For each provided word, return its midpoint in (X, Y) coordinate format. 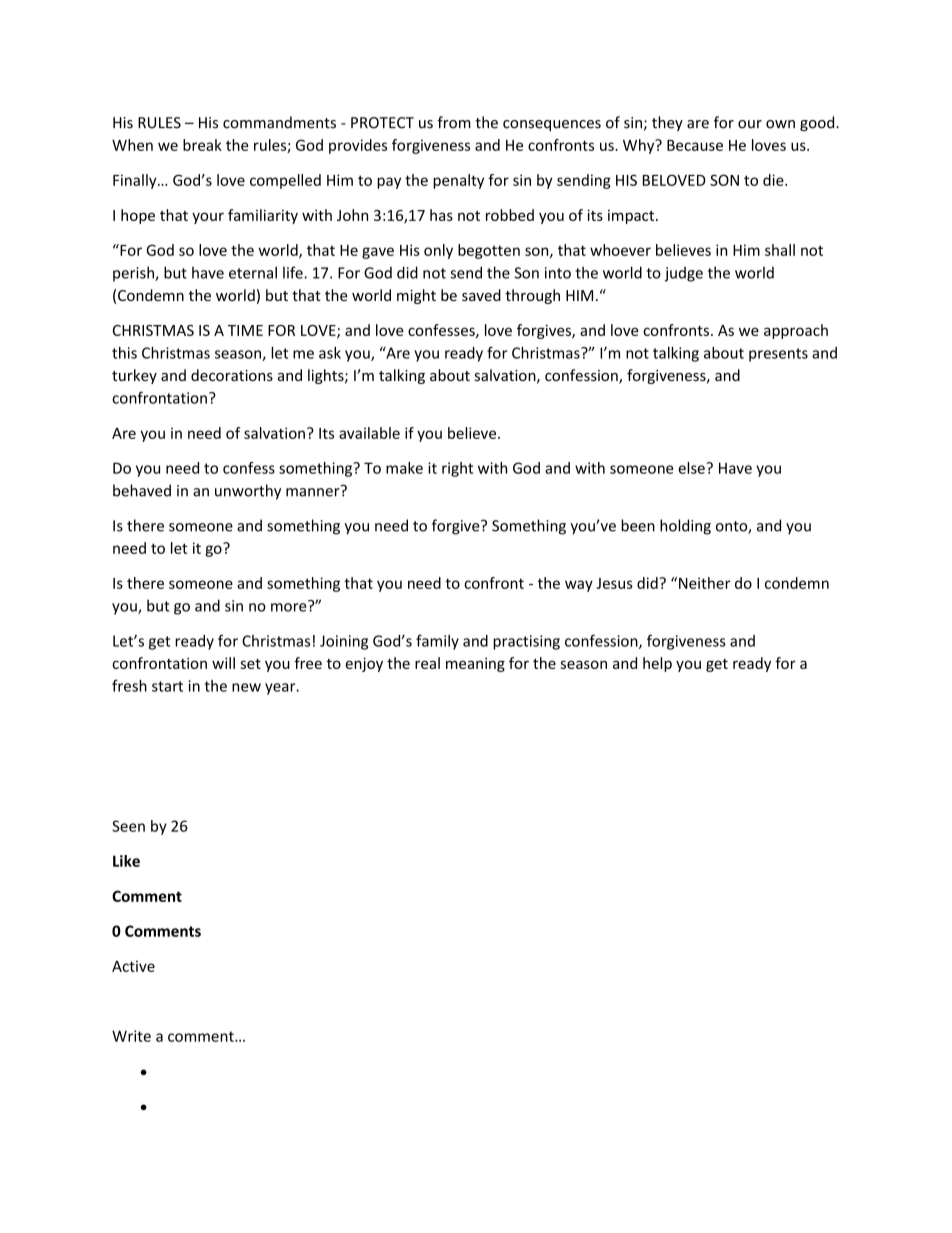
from (454, 122)
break (202, 145)
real (427, 663)
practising (526, 642)
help (657, 664)
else (692, 468)
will (223, 663)
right (457, 469)
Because (695, 145)
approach (796, 331)
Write (131, 1036)
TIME (245, 330)
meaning (475, 664)
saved (481, 295)
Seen (128, 826)
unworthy (248, 492)
